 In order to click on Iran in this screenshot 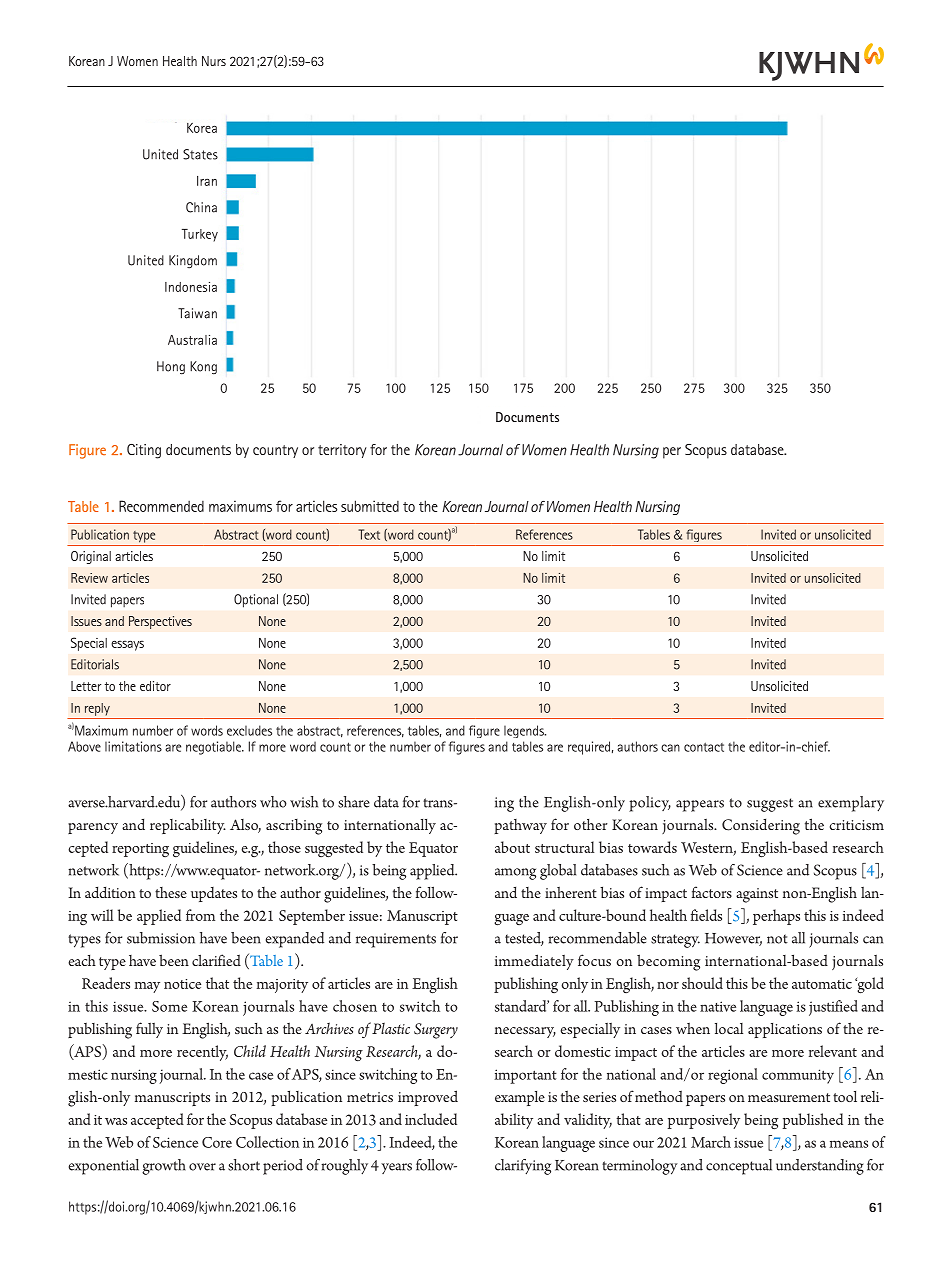, I will do `click(207, 181)`.
